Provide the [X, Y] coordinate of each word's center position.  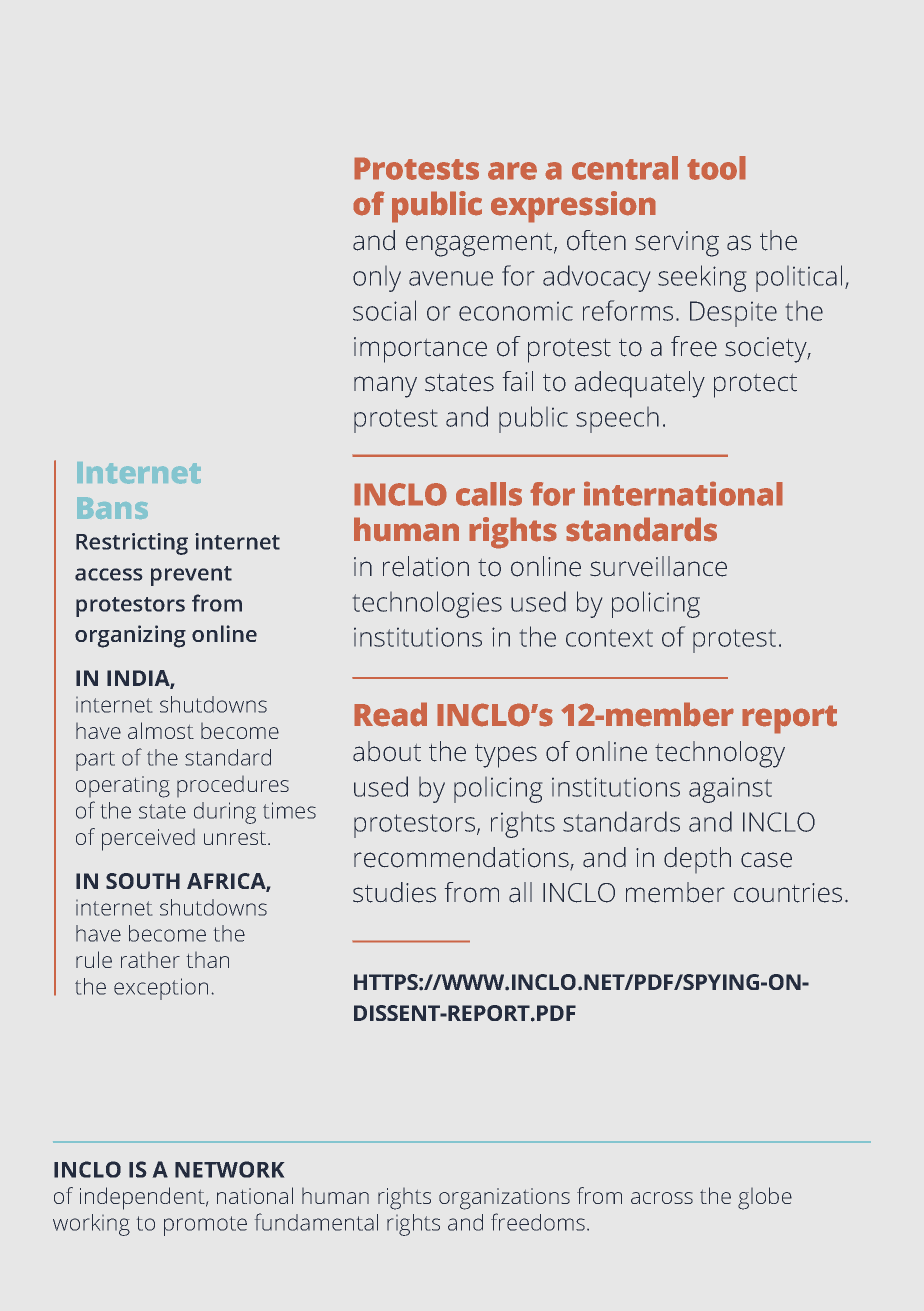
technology [720, 754]
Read [390, 714]
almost [161, 730]
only [377, 279]
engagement [480, 245]
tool [716, 168]
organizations [504, 1199]
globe [765, 1198]
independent [143, 1198]
